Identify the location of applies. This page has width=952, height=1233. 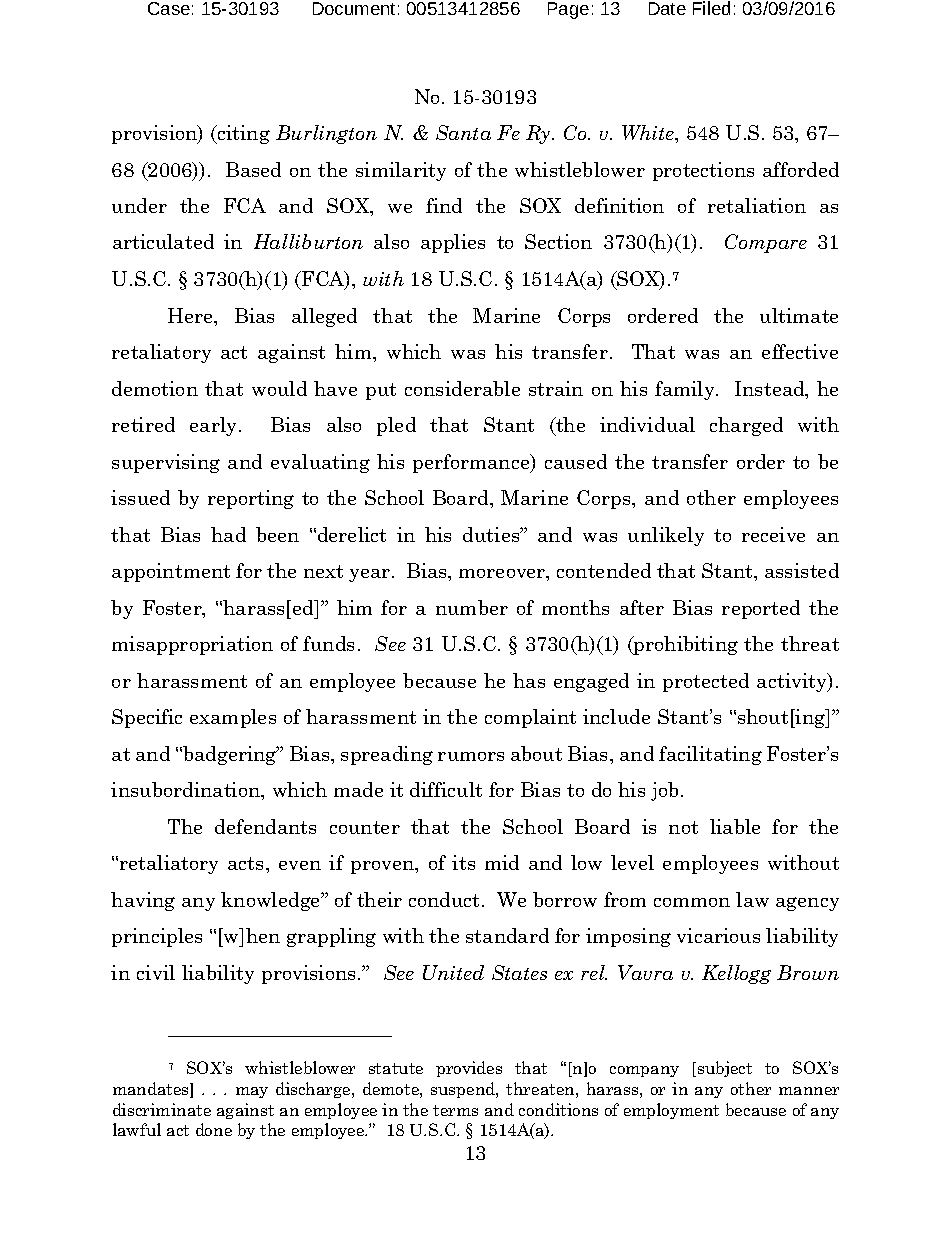
(453, 243).
